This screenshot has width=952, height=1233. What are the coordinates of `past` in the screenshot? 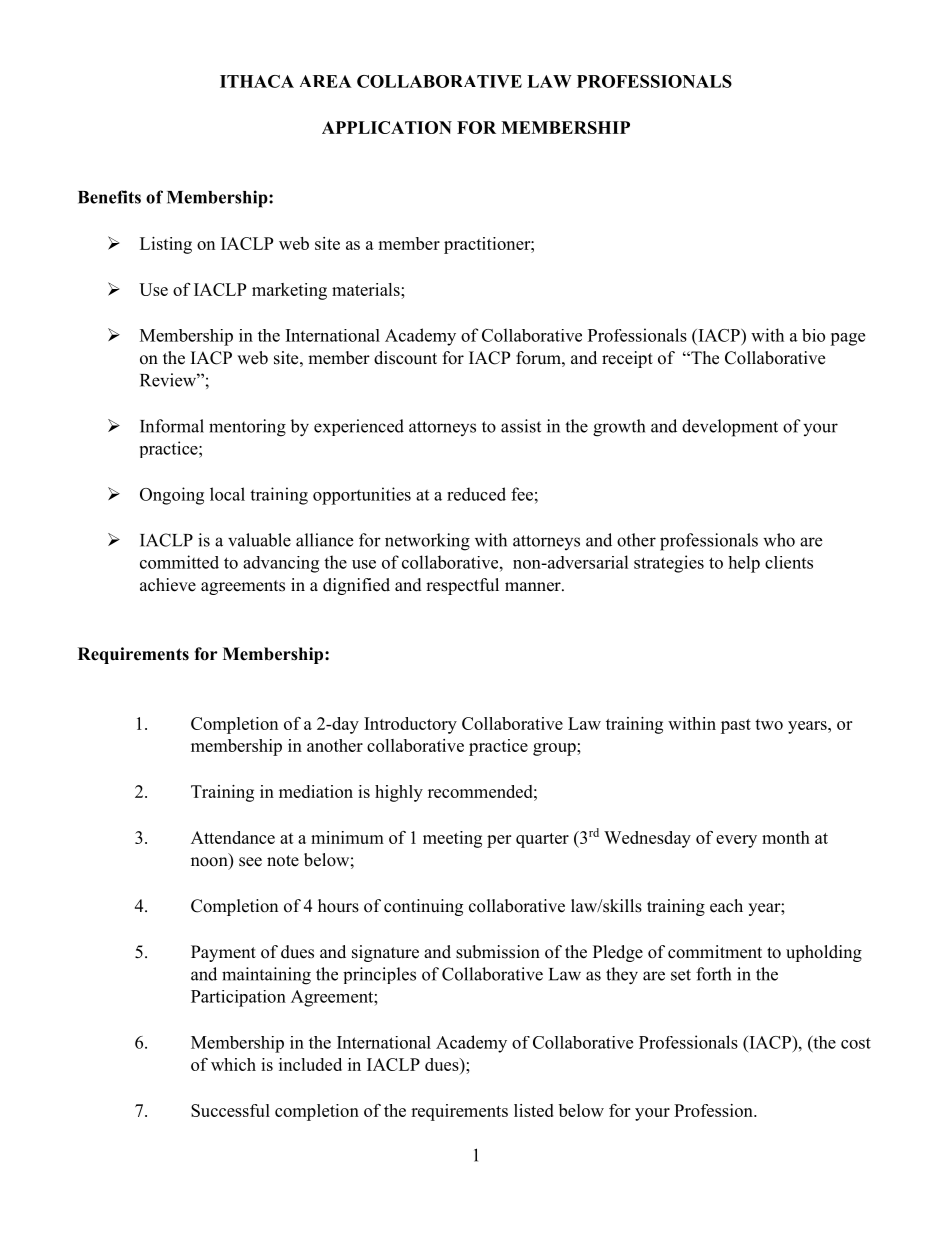 It's located at (736, 726).
